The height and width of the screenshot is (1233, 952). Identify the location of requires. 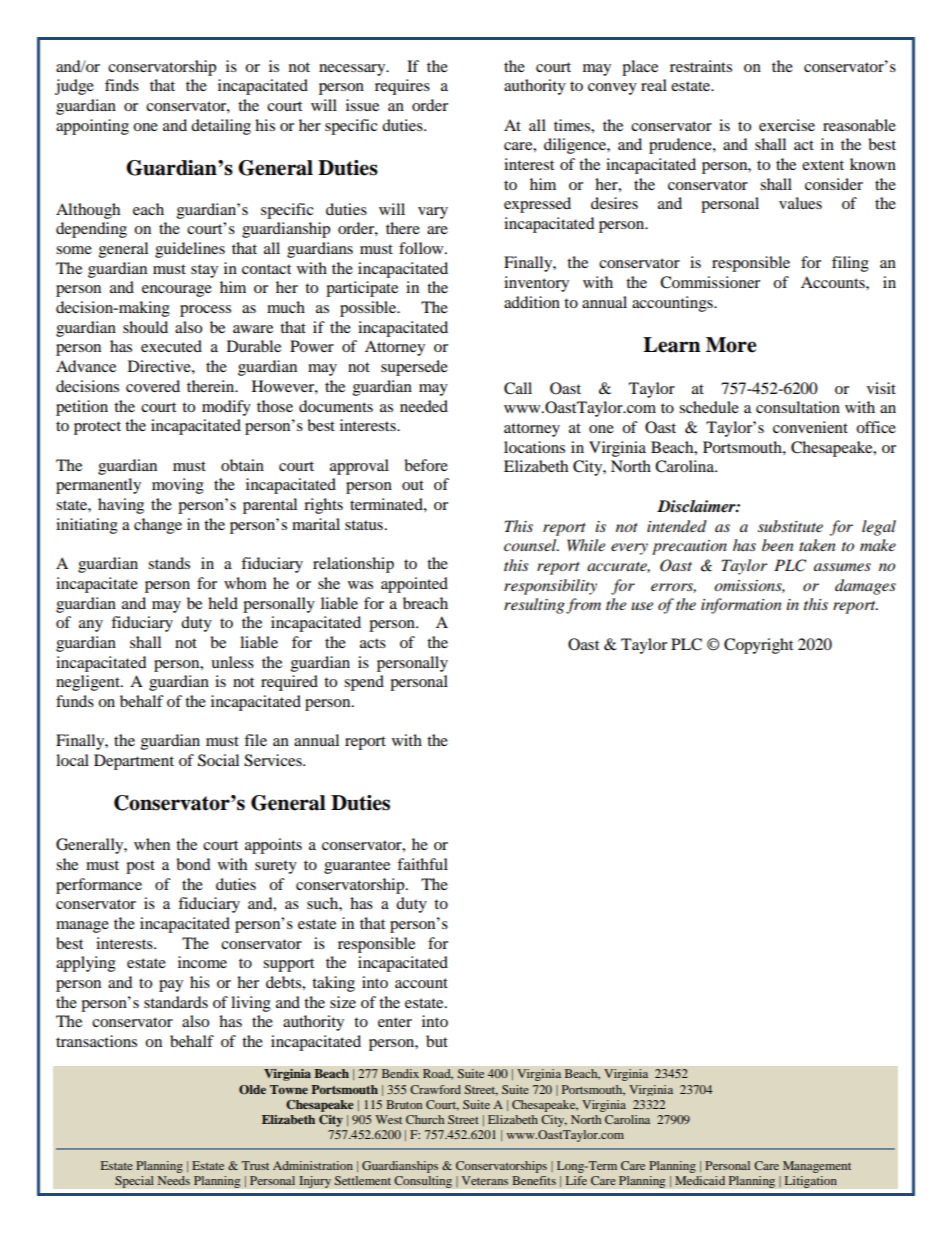
(402, 87).
